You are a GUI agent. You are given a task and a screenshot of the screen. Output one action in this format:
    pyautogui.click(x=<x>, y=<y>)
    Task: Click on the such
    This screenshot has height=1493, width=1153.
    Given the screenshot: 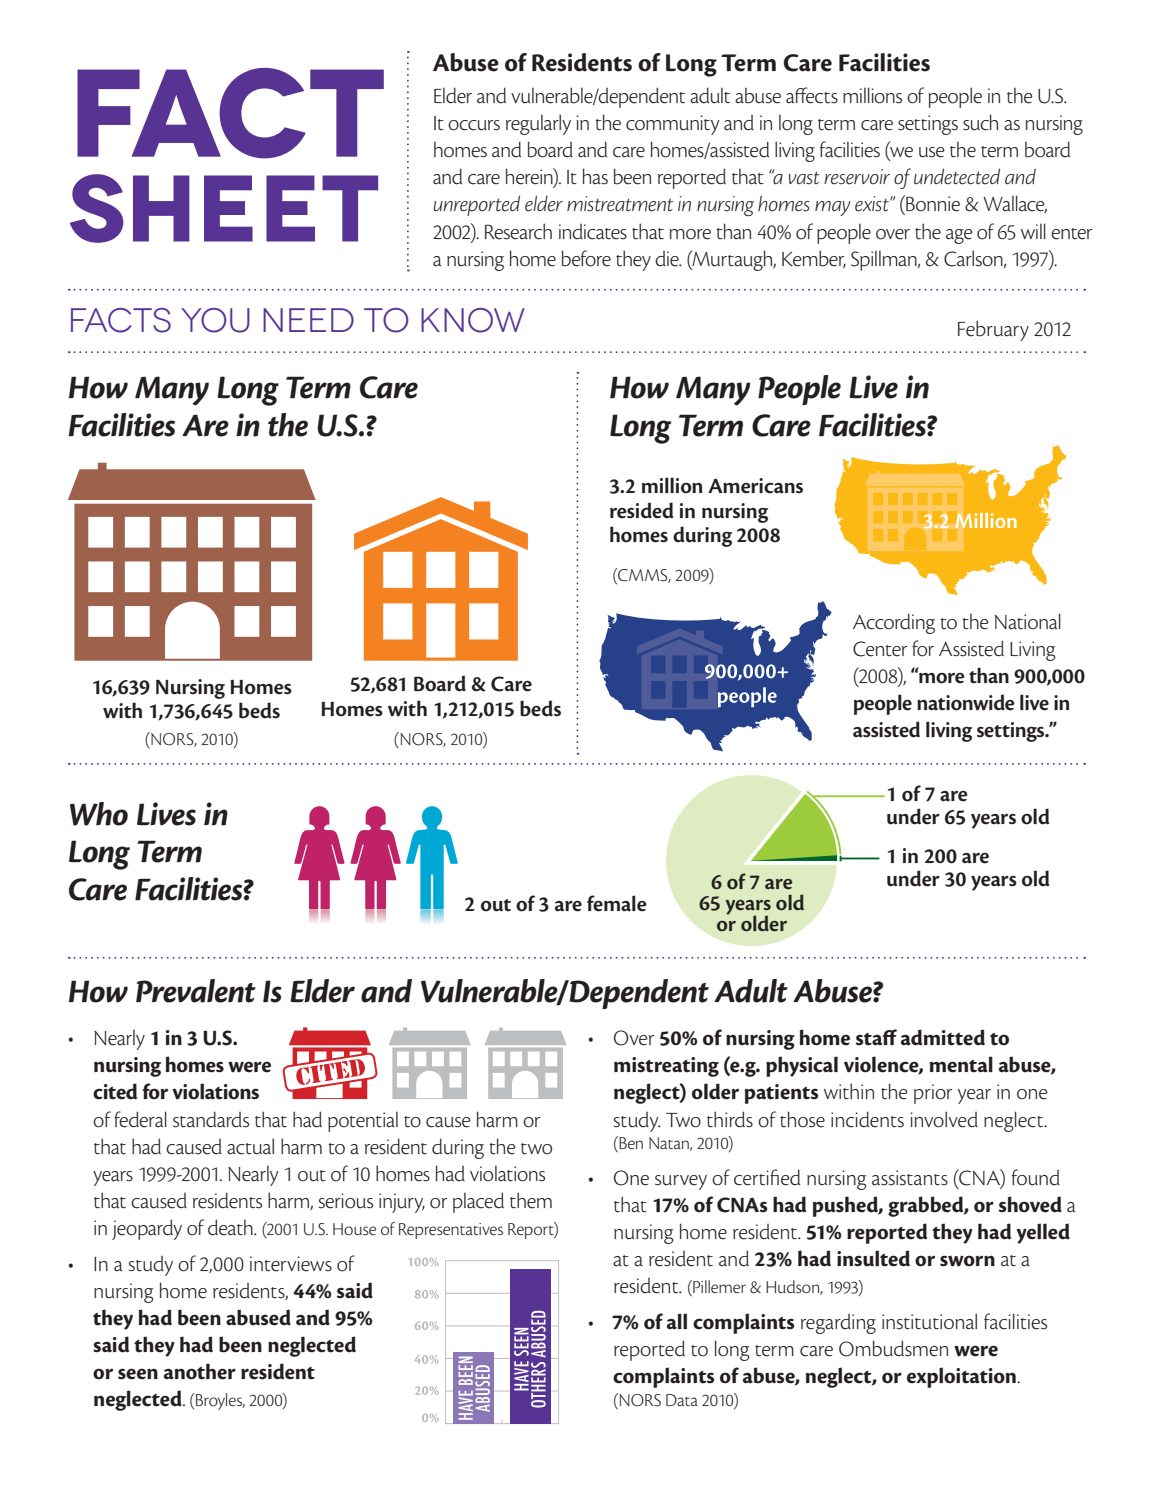 What is the action you would take?
    pyautogui.click(x=980, y=122)
